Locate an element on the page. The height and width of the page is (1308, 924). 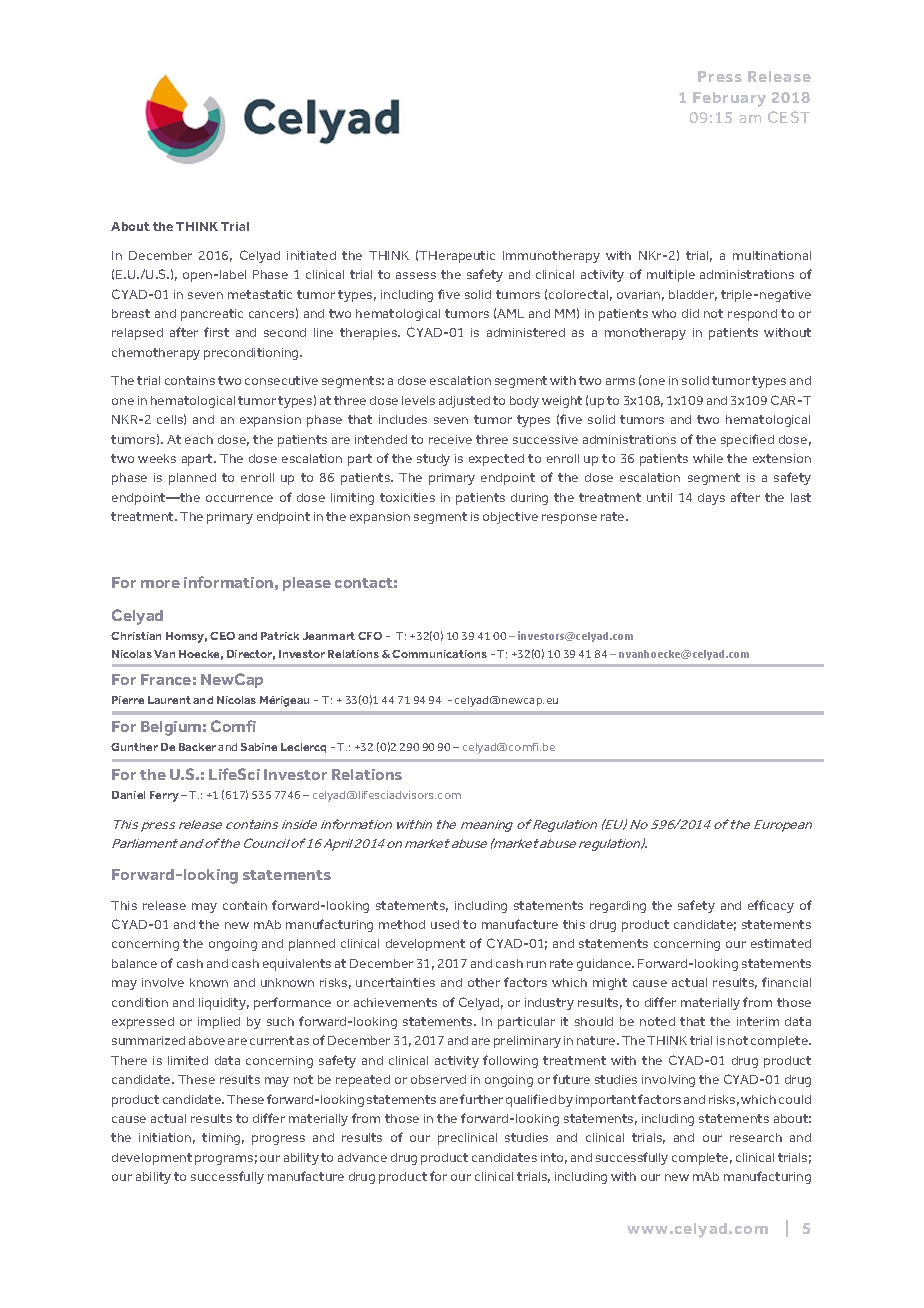
research is located at coordinates (756, 1137).
